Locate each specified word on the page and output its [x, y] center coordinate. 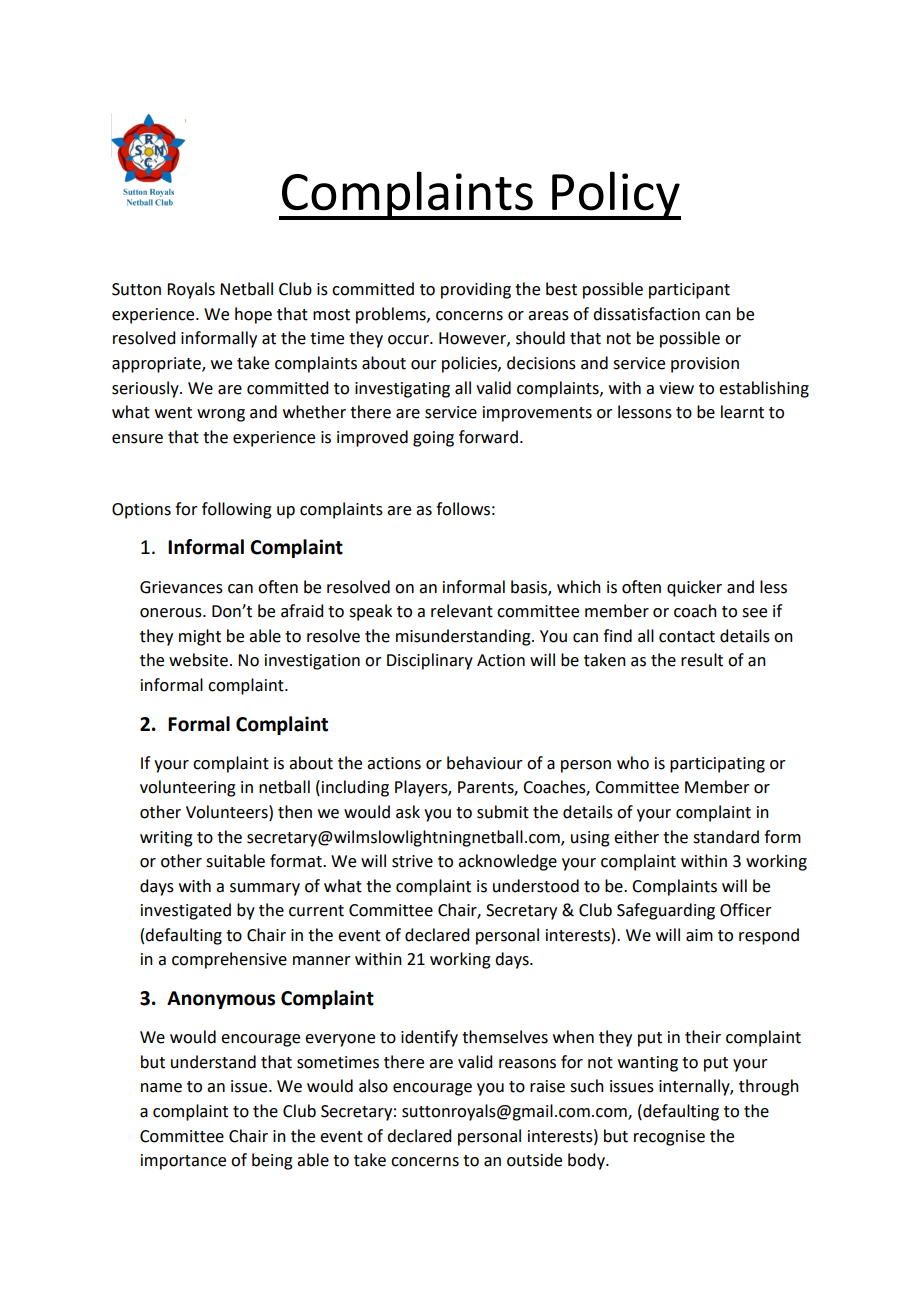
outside [534, 1160]
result [702, 660]
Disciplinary [430, 661]
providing [476, 290]
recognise [669, 1138]
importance [183, 1162]
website [198, 660]
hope [253, 315]
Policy [615, 195]
